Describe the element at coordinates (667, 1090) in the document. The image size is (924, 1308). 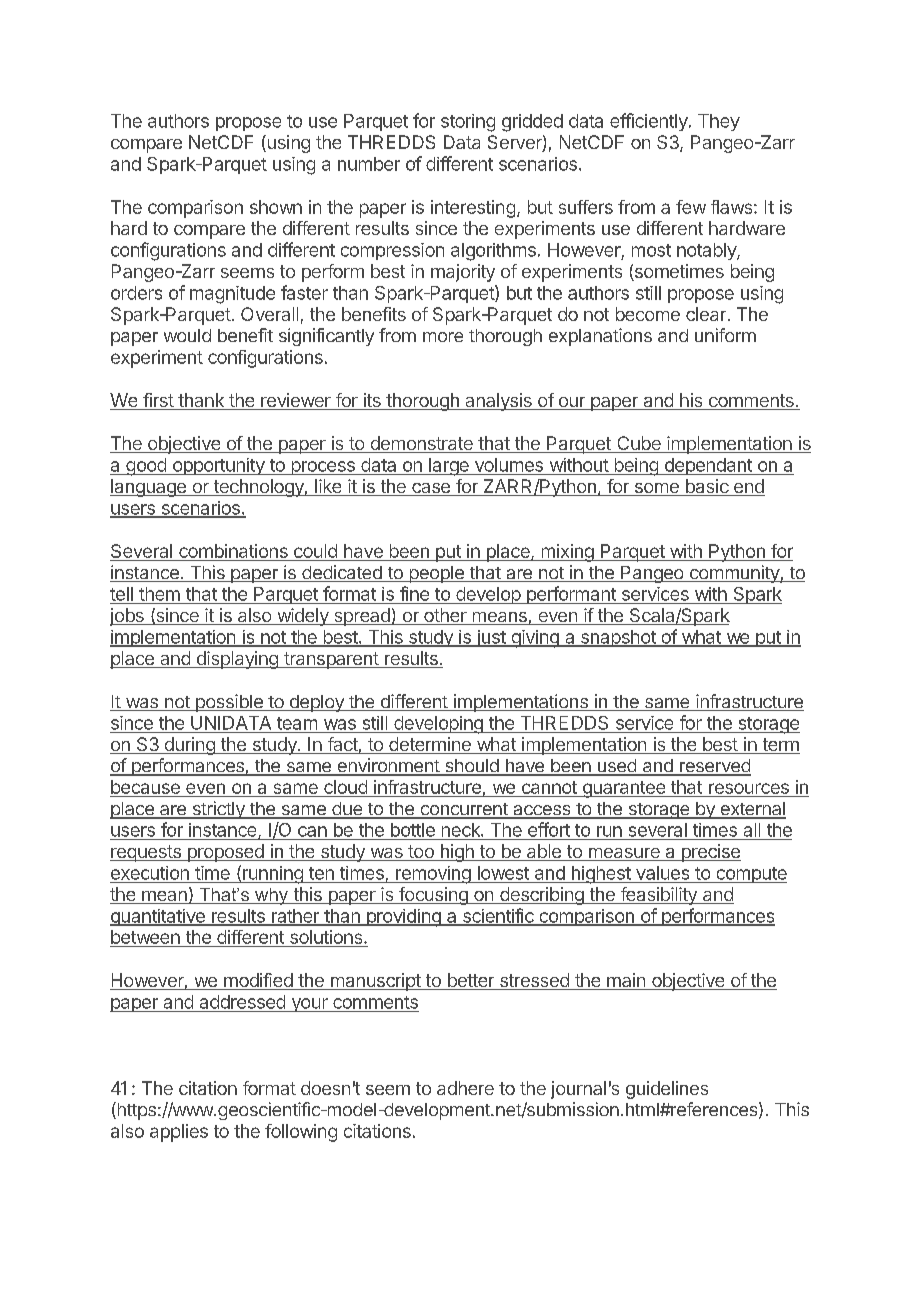
I see `guidelines` at that location.
